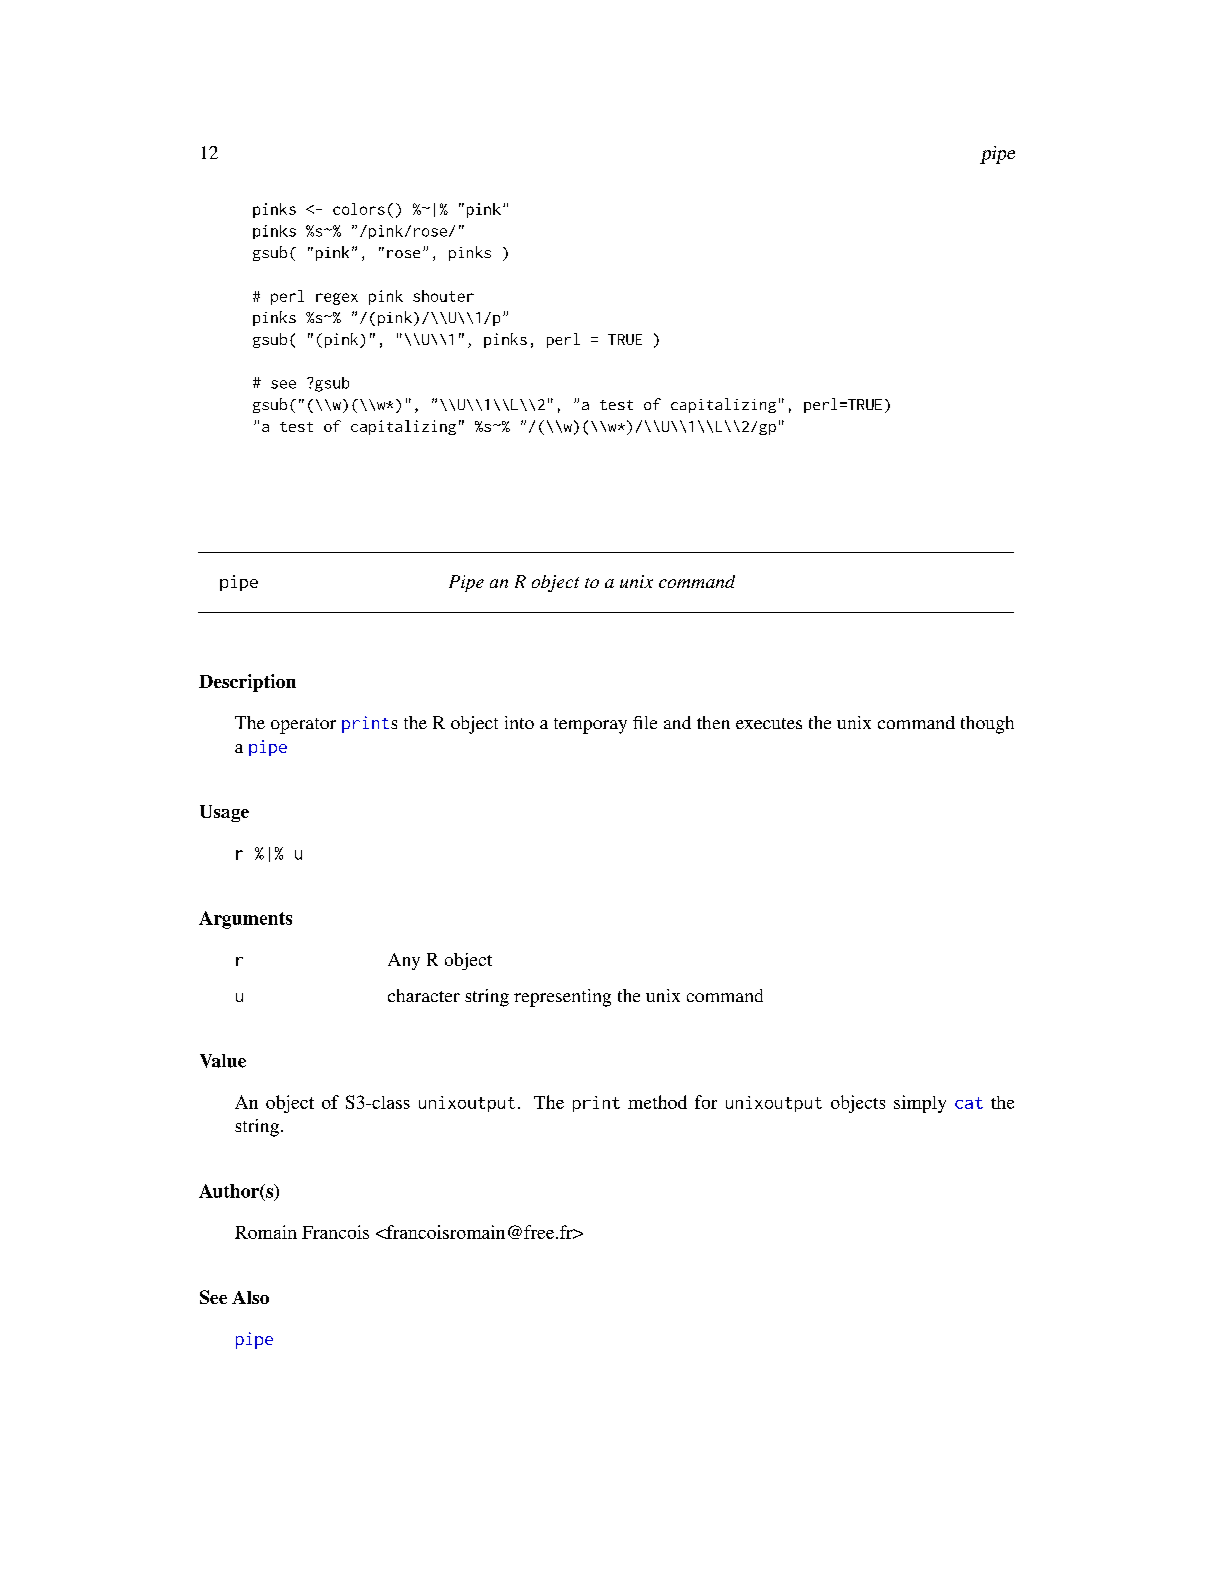 The width and height of the screenshot is (1213, 1570). Describe the element at coordinates (657, 1102) in the screenshot. I see `method` at that location.
